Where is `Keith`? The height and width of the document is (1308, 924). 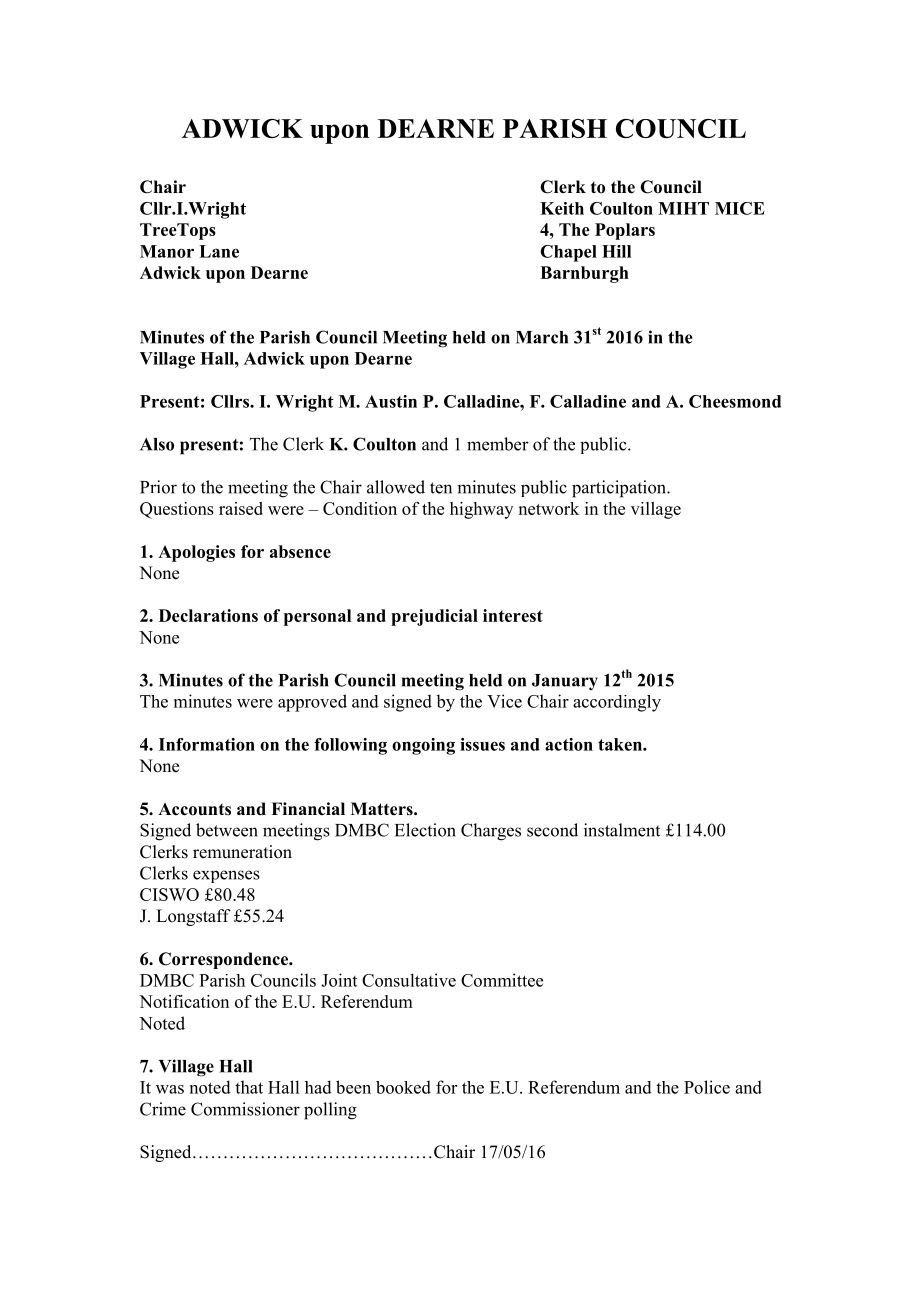 Keith is located at coordinates (562, 208).
